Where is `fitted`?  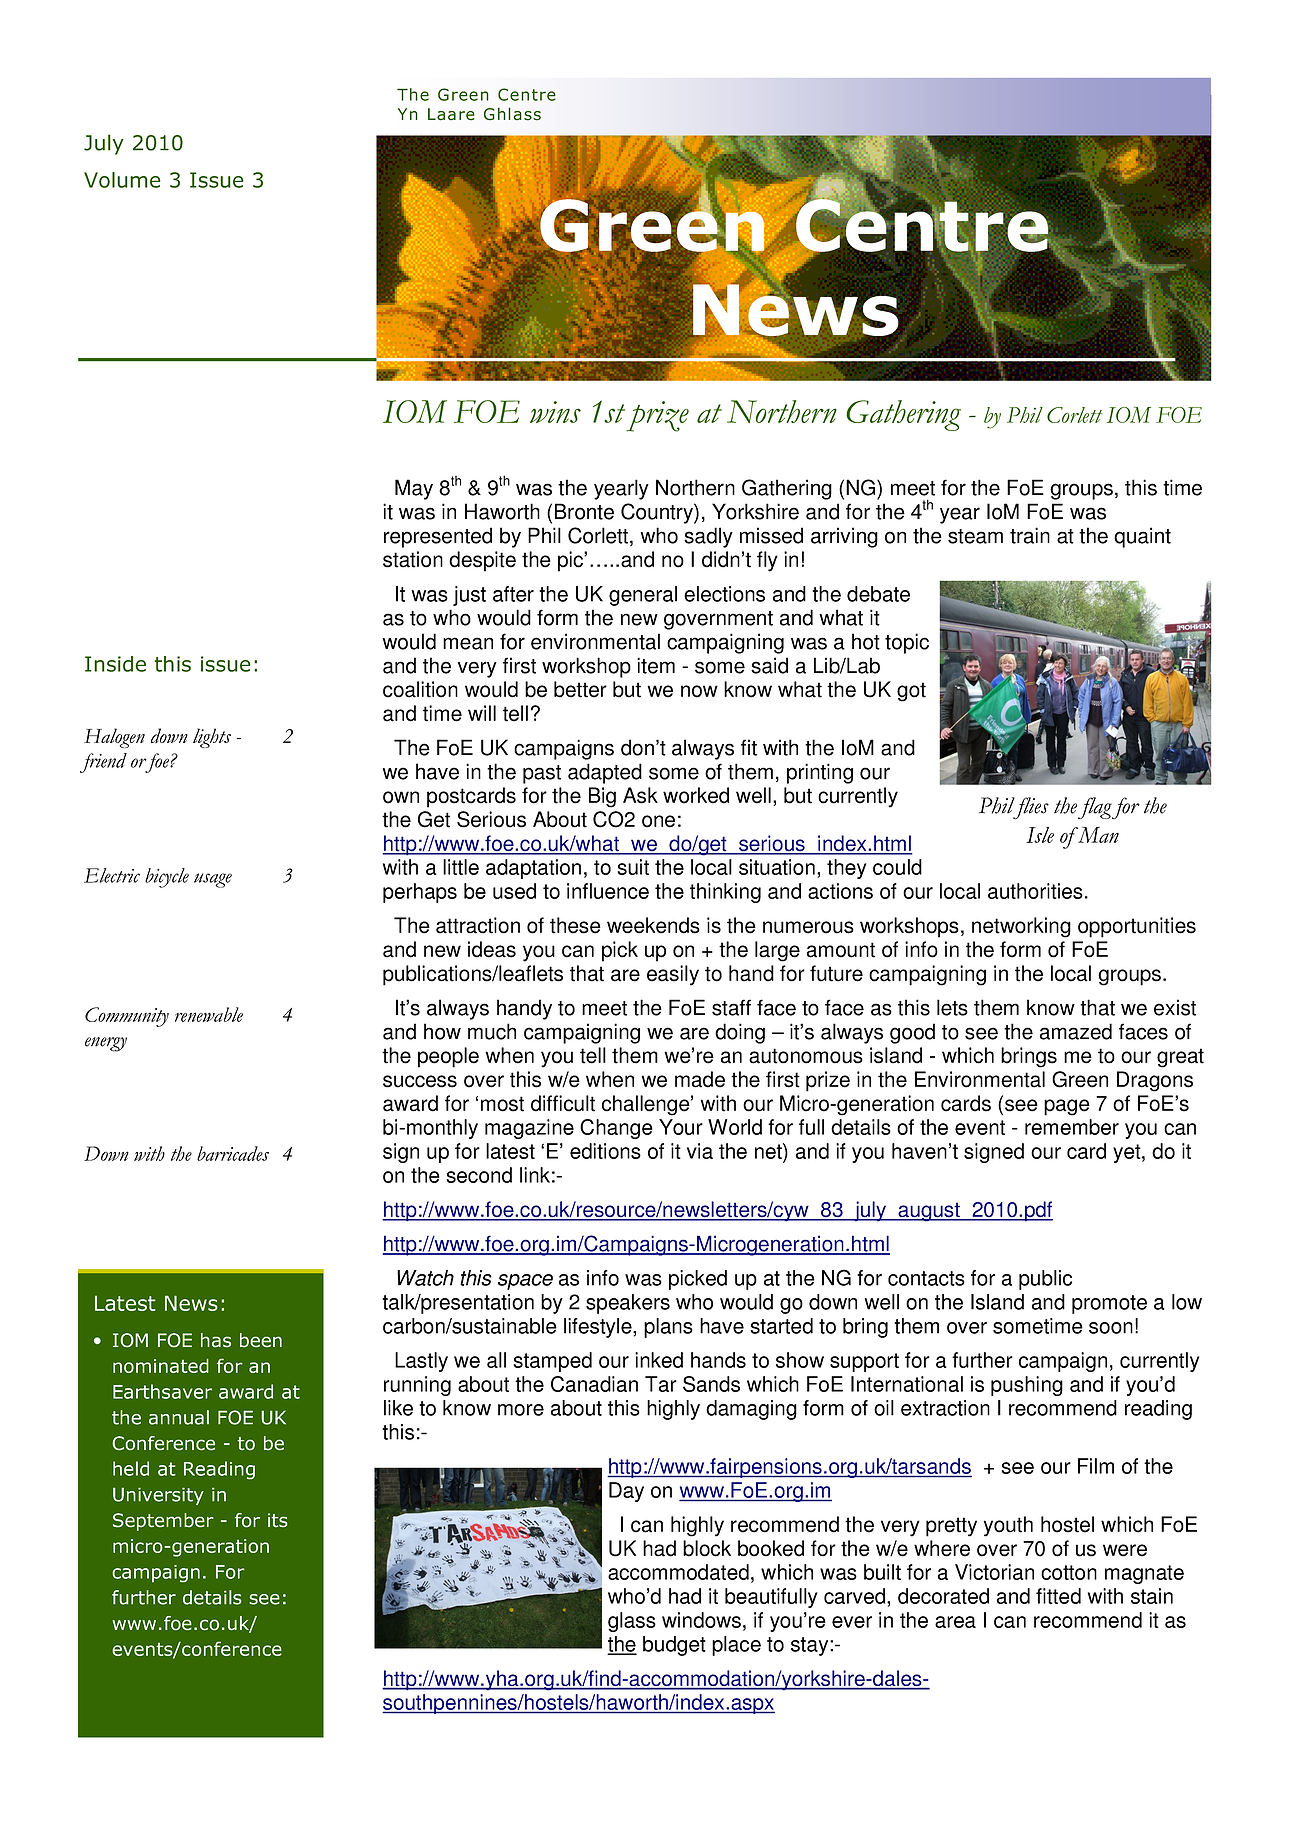 fitted is located at coordinates (1058, 1596).
